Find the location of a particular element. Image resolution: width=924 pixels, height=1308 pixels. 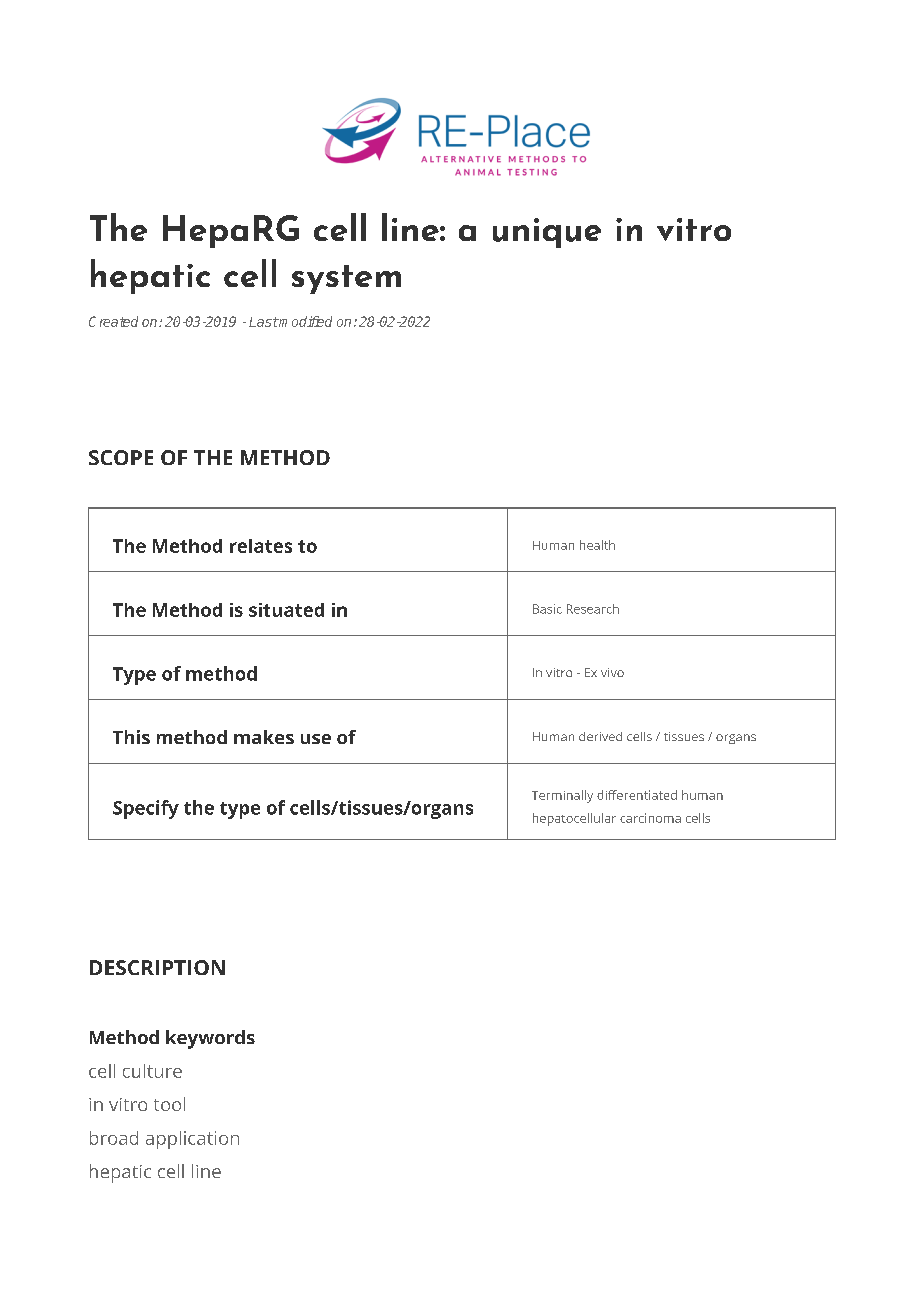

Specify is located at coordinates (146, 809).
